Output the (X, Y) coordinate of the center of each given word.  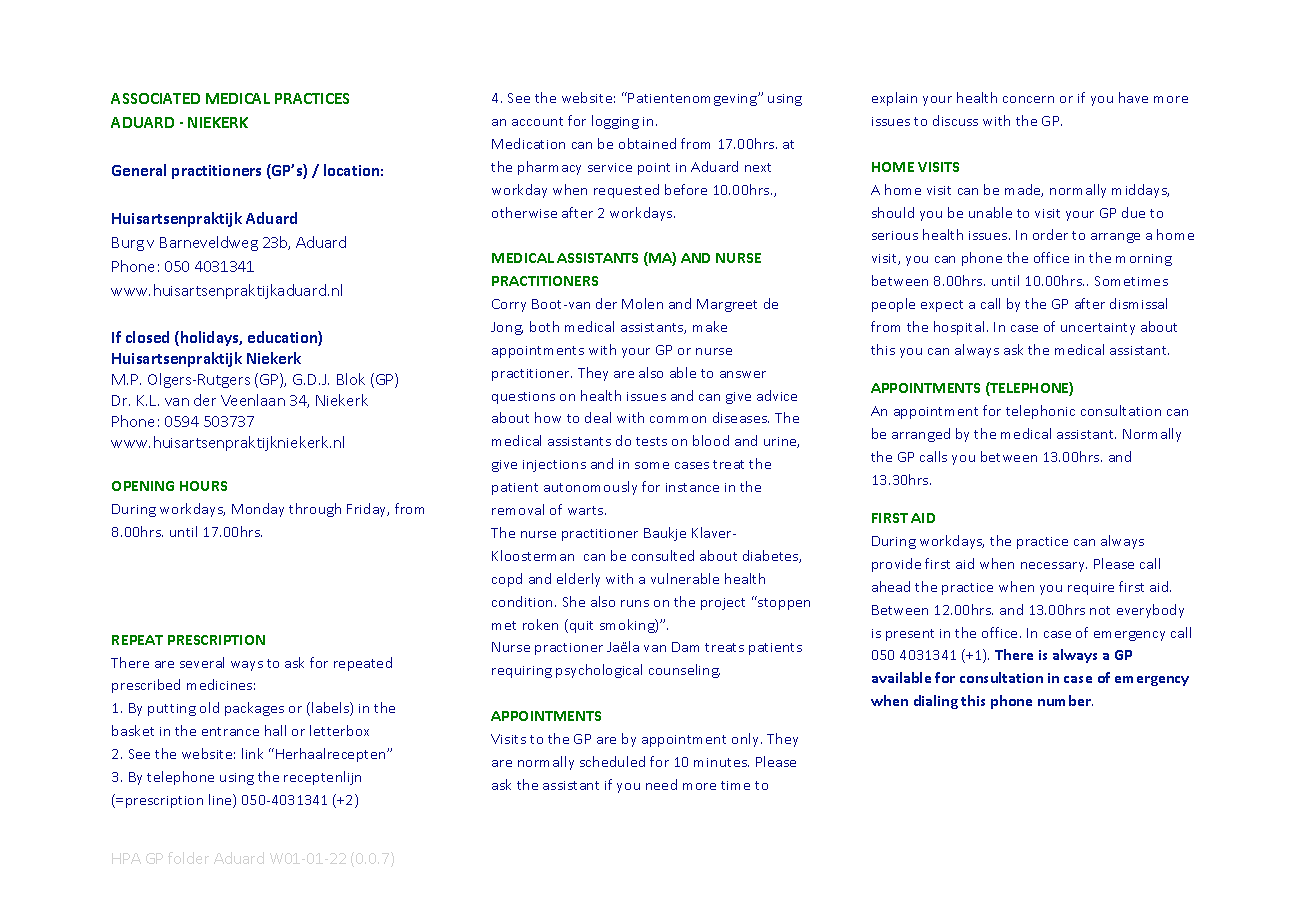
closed (147, 337)
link (252, 753)
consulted (663, 555)
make (710, 326)
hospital (959, 328)
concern (1028, 99)
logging (615, 122)
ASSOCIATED (155, 98)
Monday (258, 510)
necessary (1054, 567)
